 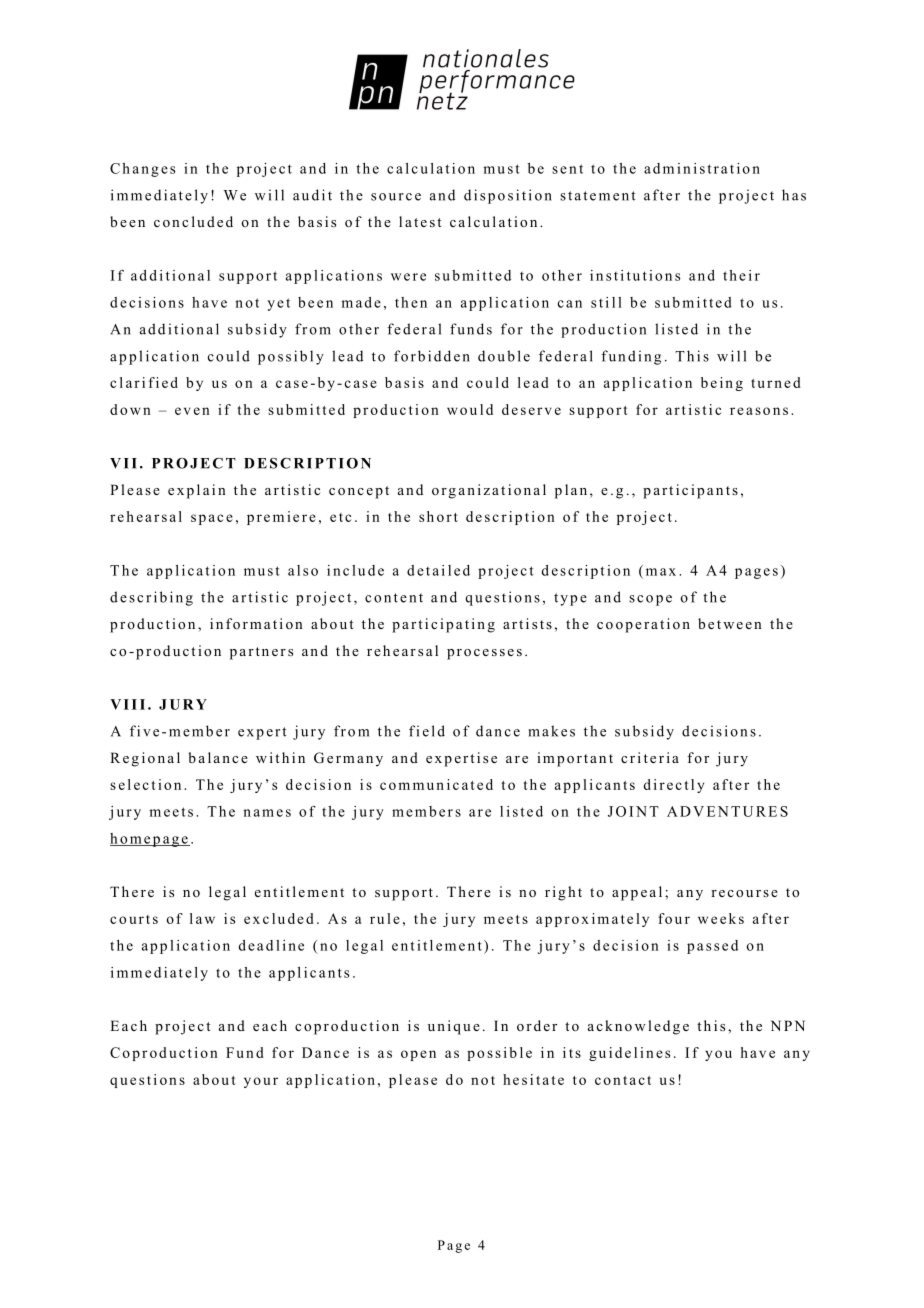 I want to click on concluded, so click(x=193, y=221).
